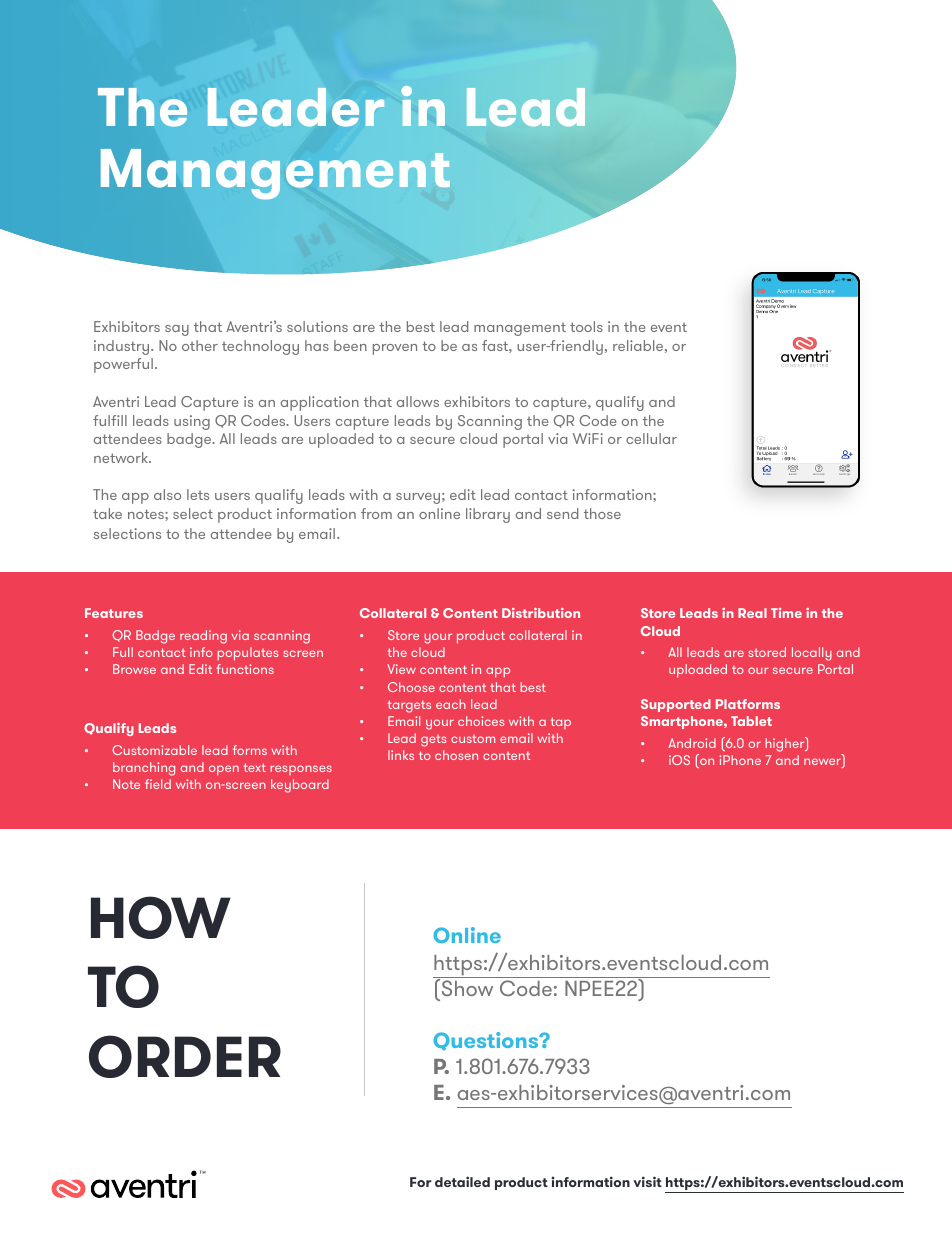 This screenshot has width=952, height=1233. I want to click on reading, so click(203, 637).
